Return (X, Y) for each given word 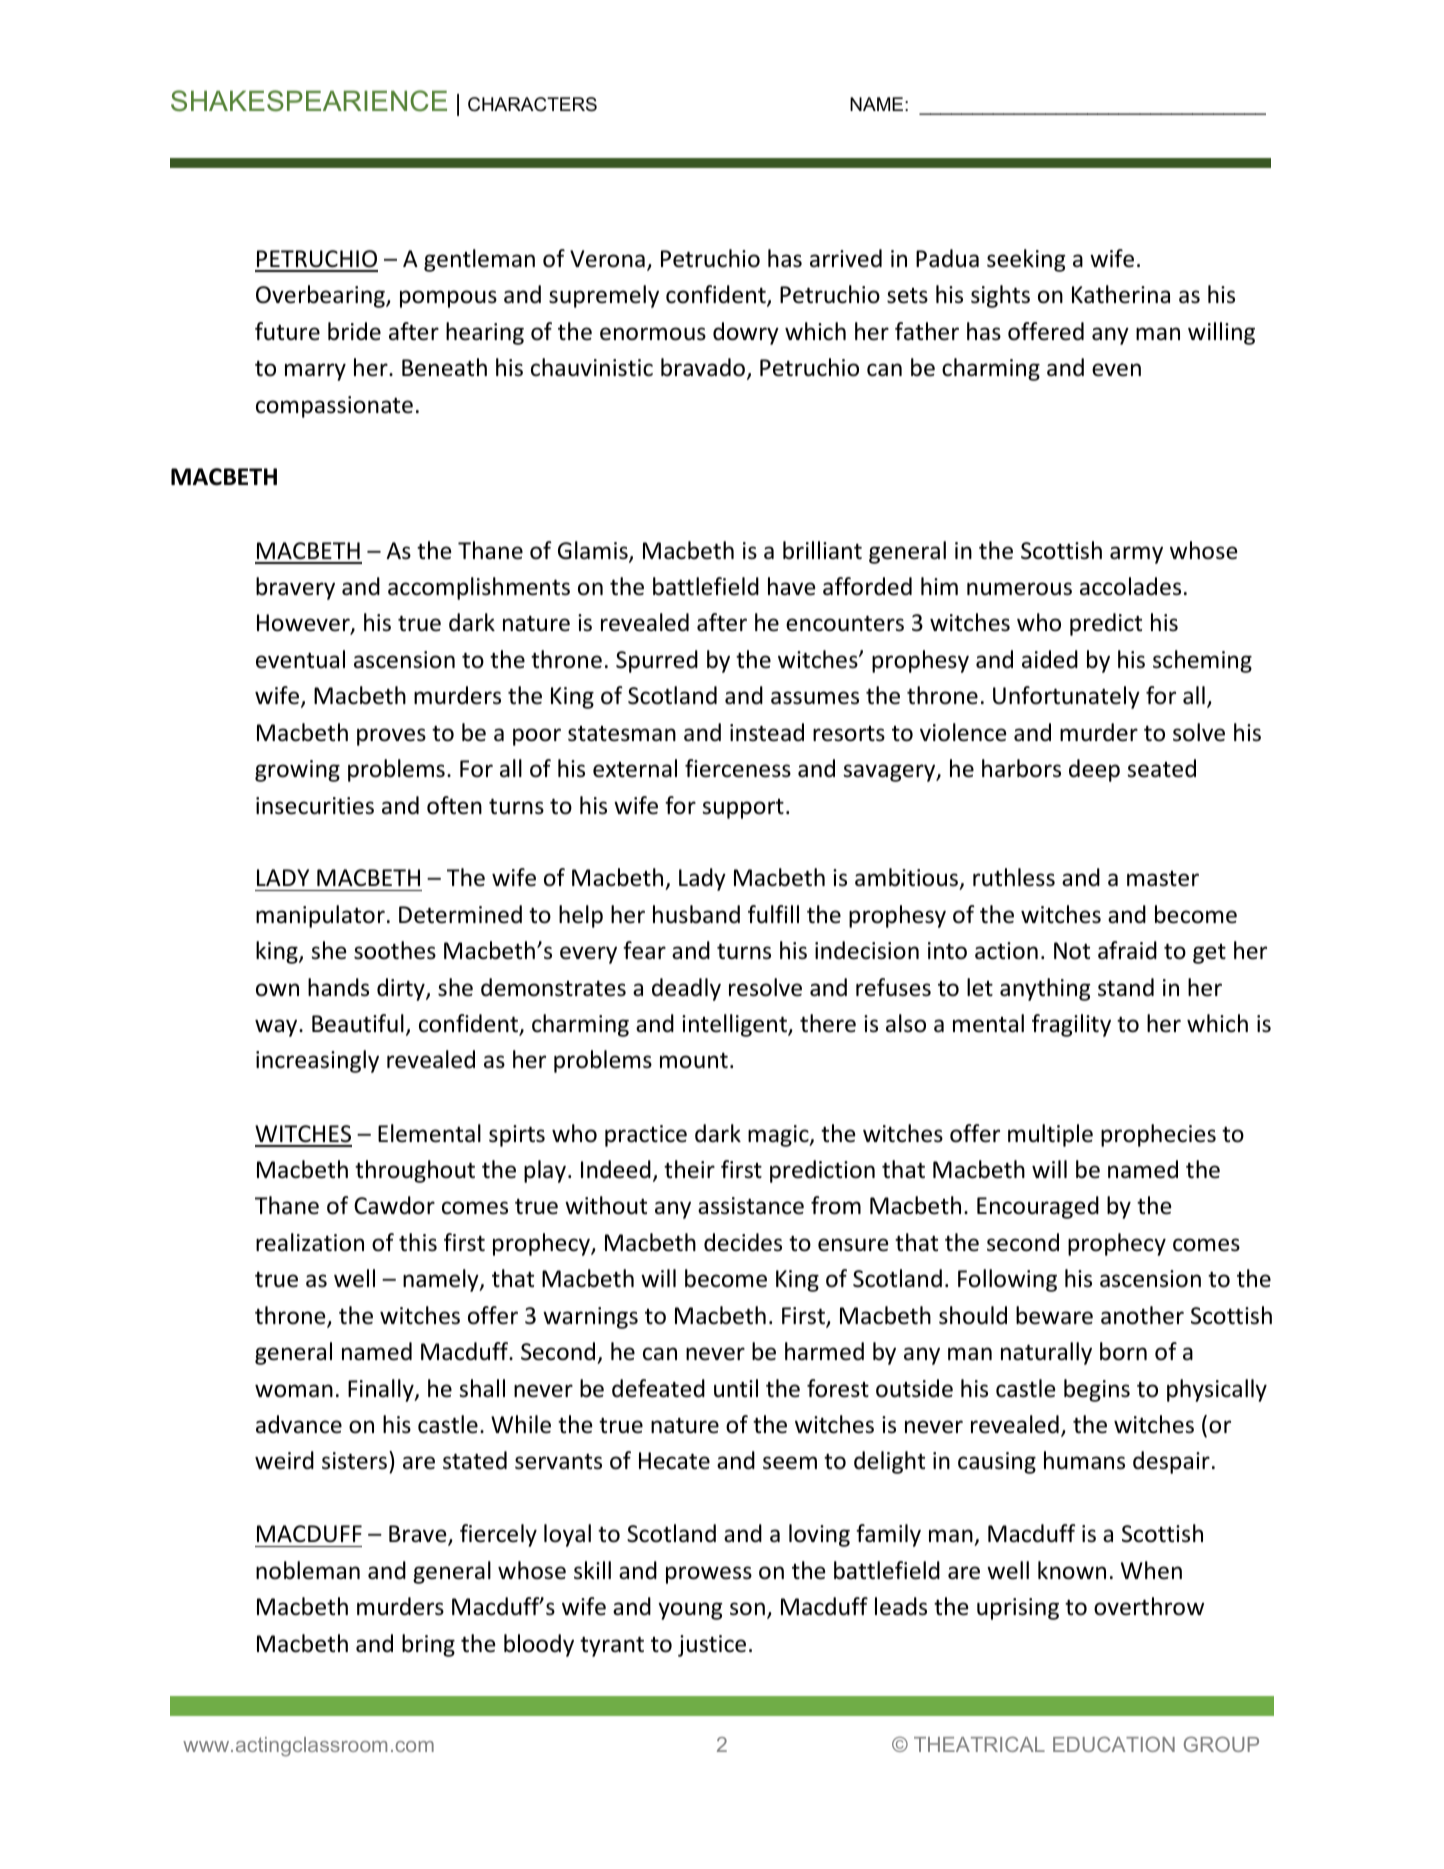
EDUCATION (1114, 1744)
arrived (846, 258)
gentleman (479, 260)
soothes (395, 950)
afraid (1127, 950)
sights (1000, 296)
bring (428, 1645)
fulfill (773, 914)
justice (712, 1646)
